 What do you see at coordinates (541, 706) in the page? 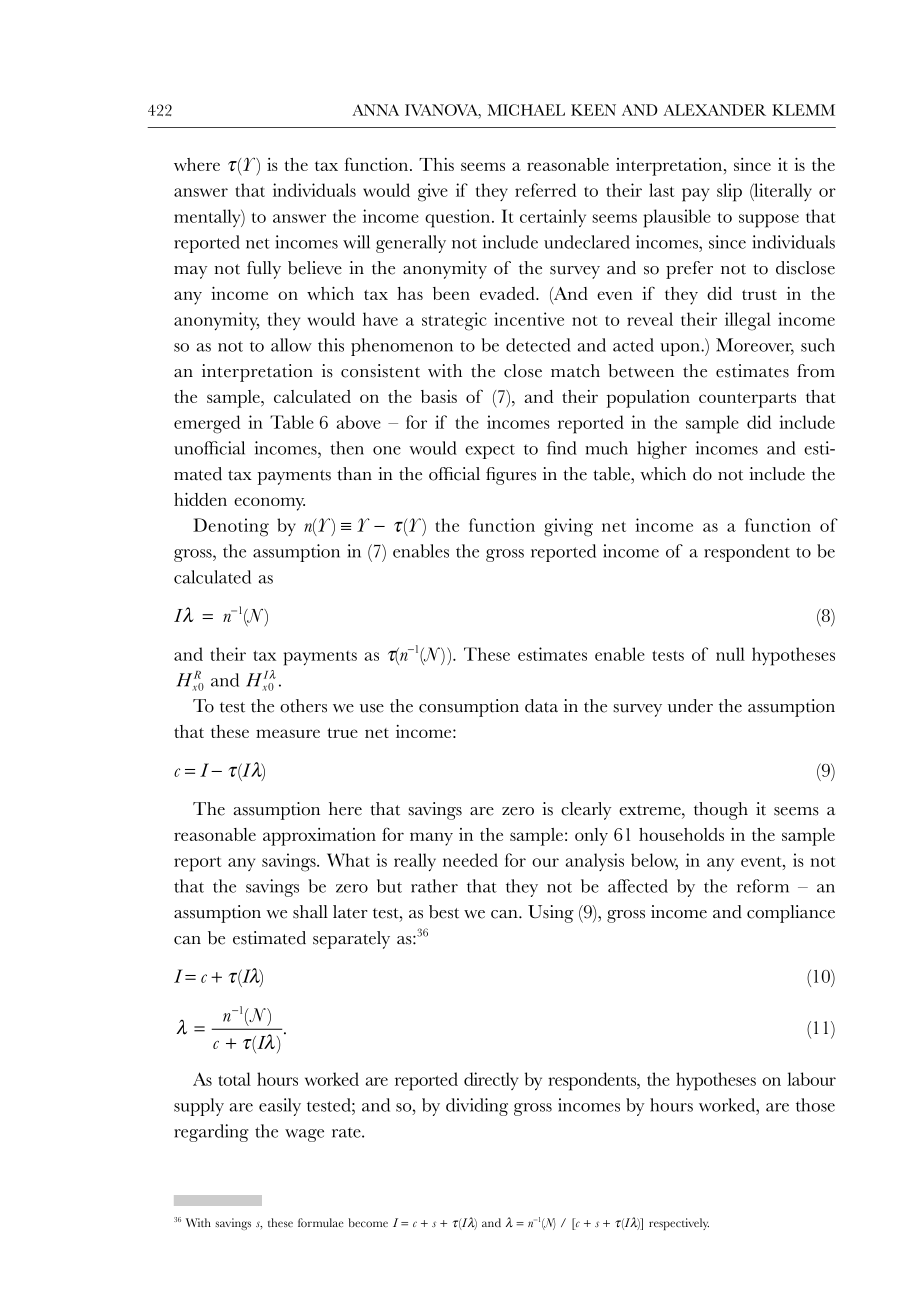
I see `data` at bounding box center [541, 706].
